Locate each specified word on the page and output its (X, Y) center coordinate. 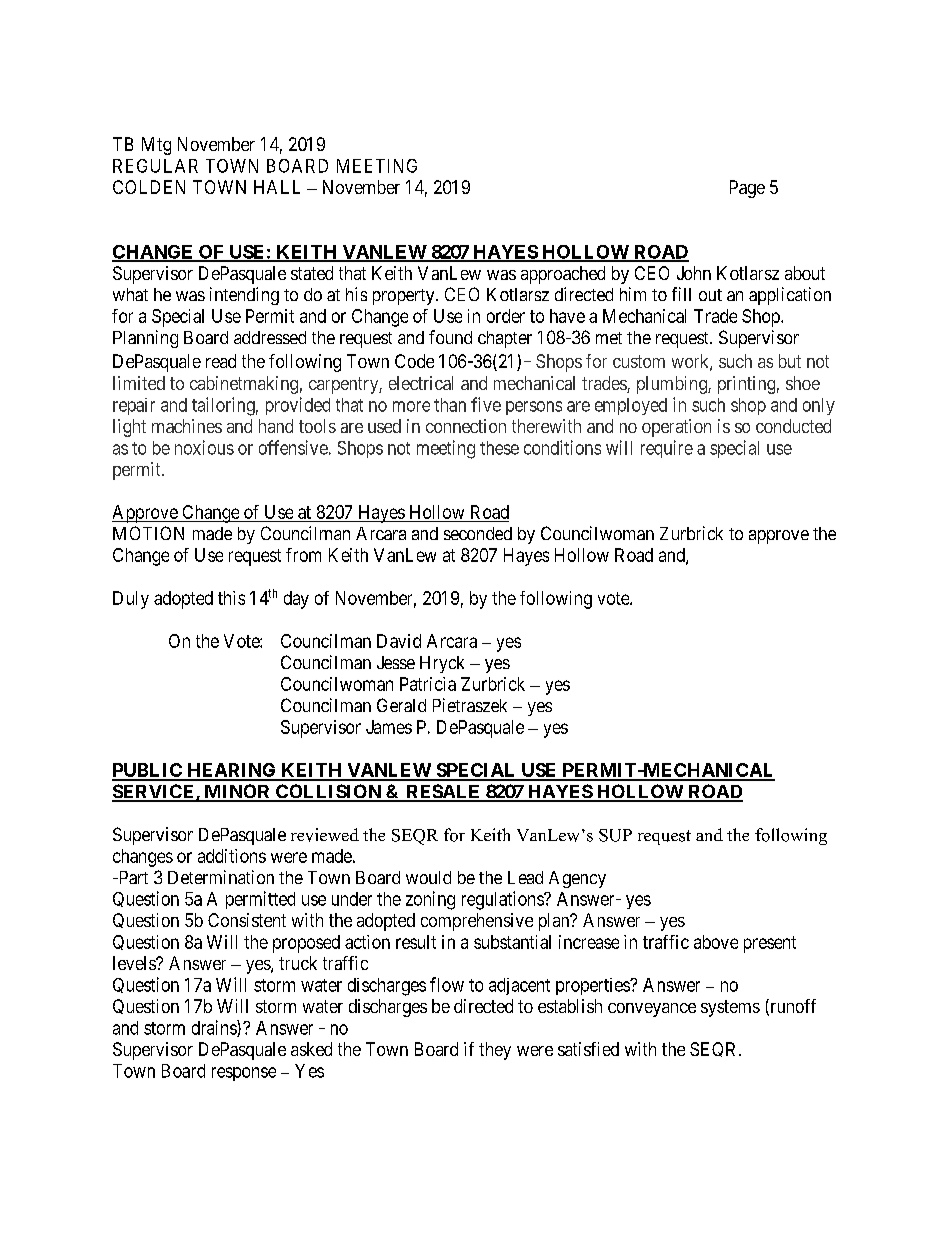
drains (215, 1028)
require (667, 449)
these (499, 448)
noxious (204, 447)
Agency (577, 879)
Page (747, 189)
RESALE (443, 792)
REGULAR (155, 166)
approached (563, 275)
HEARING (231, 771)
